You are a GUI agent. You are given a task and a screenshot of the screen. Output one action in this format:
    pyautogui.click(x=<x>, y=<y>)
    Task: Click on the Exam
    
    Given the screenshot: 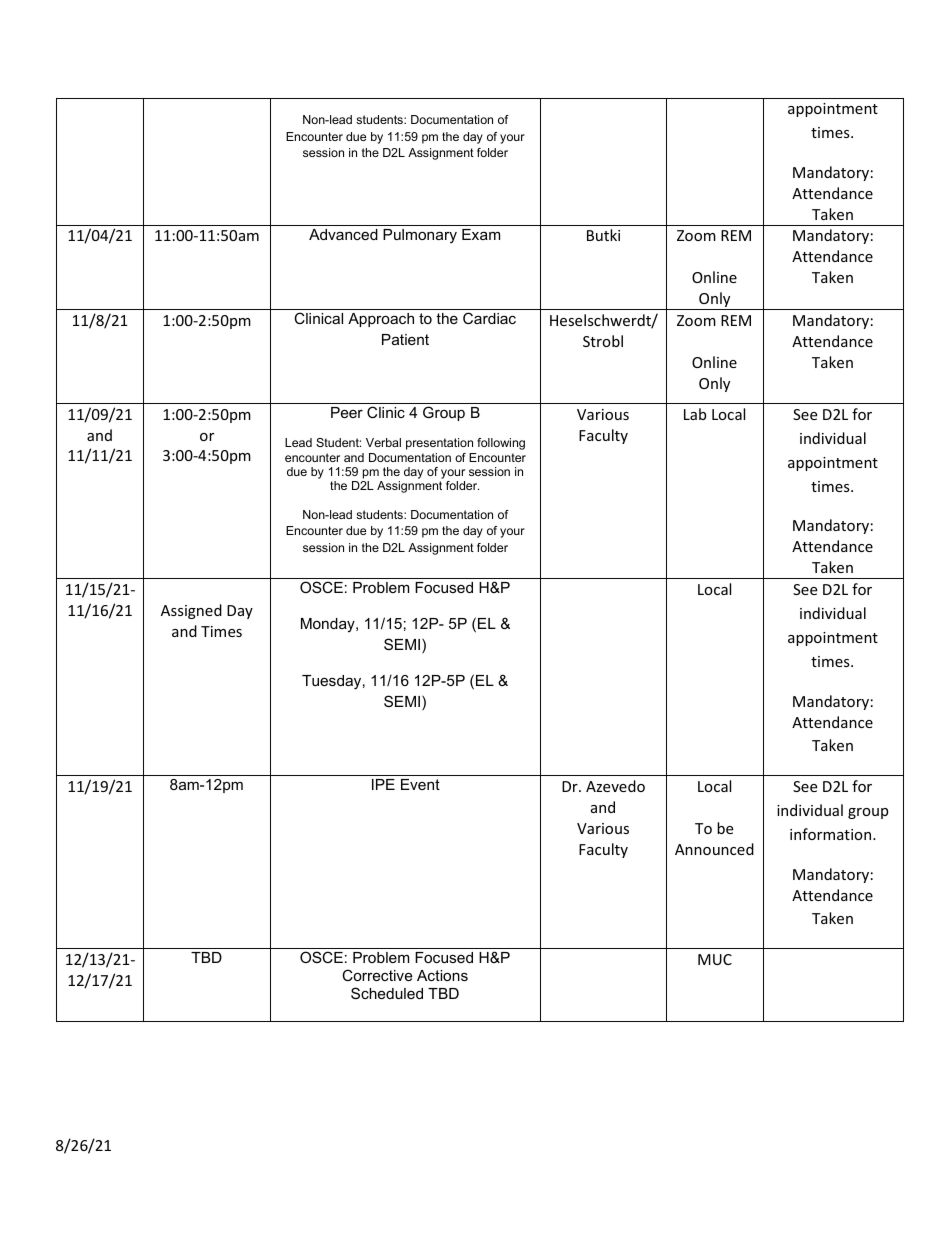 What is the action you would take?
    pyautogui.click(x=481, y=234)
